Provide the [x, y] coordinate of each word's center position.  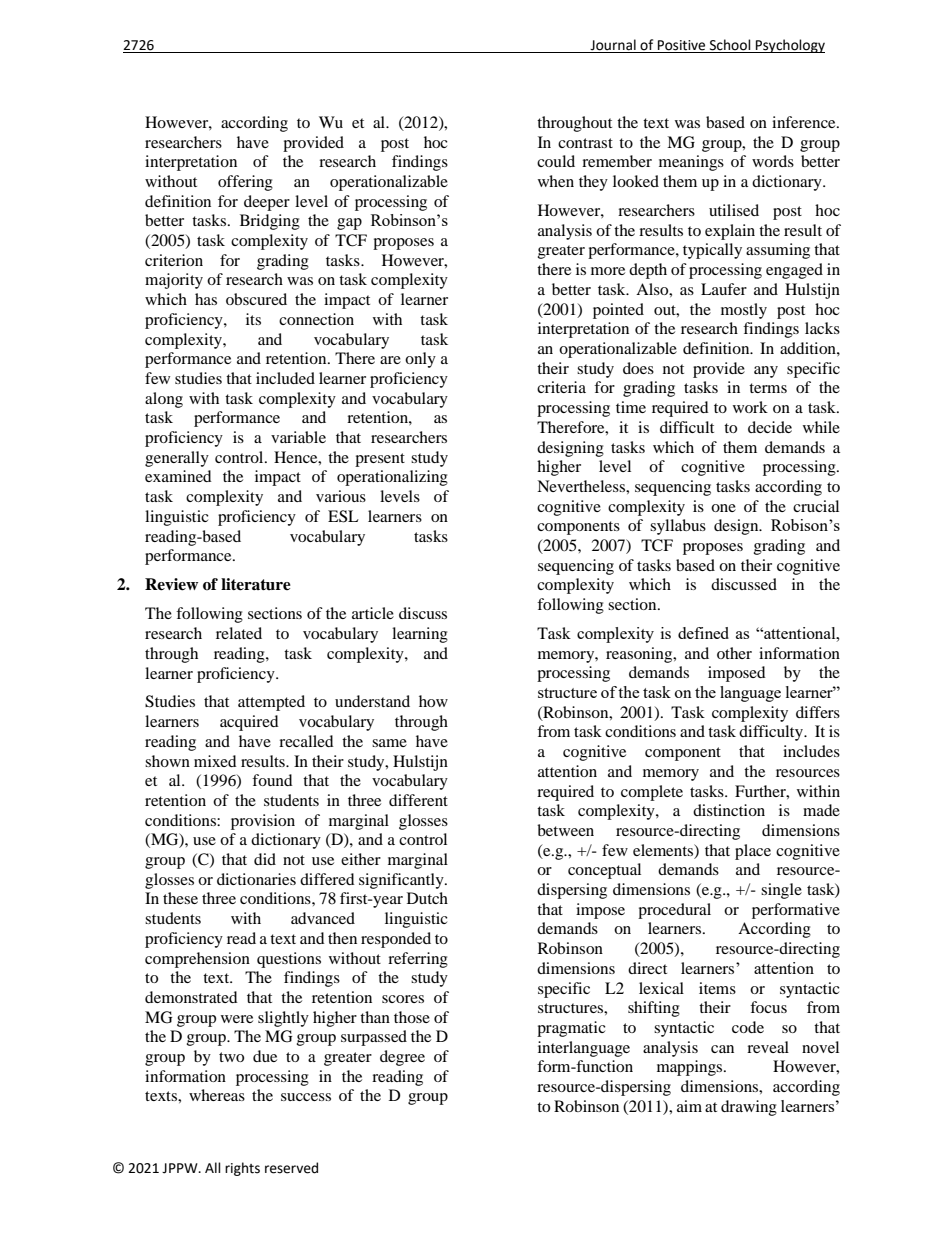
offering [245, 183]
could [556, 161]
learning [420, 635]
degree [402, 1058]
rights [242, 1169]
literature [256, 584]
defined [703, 633]
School [730, 46]
